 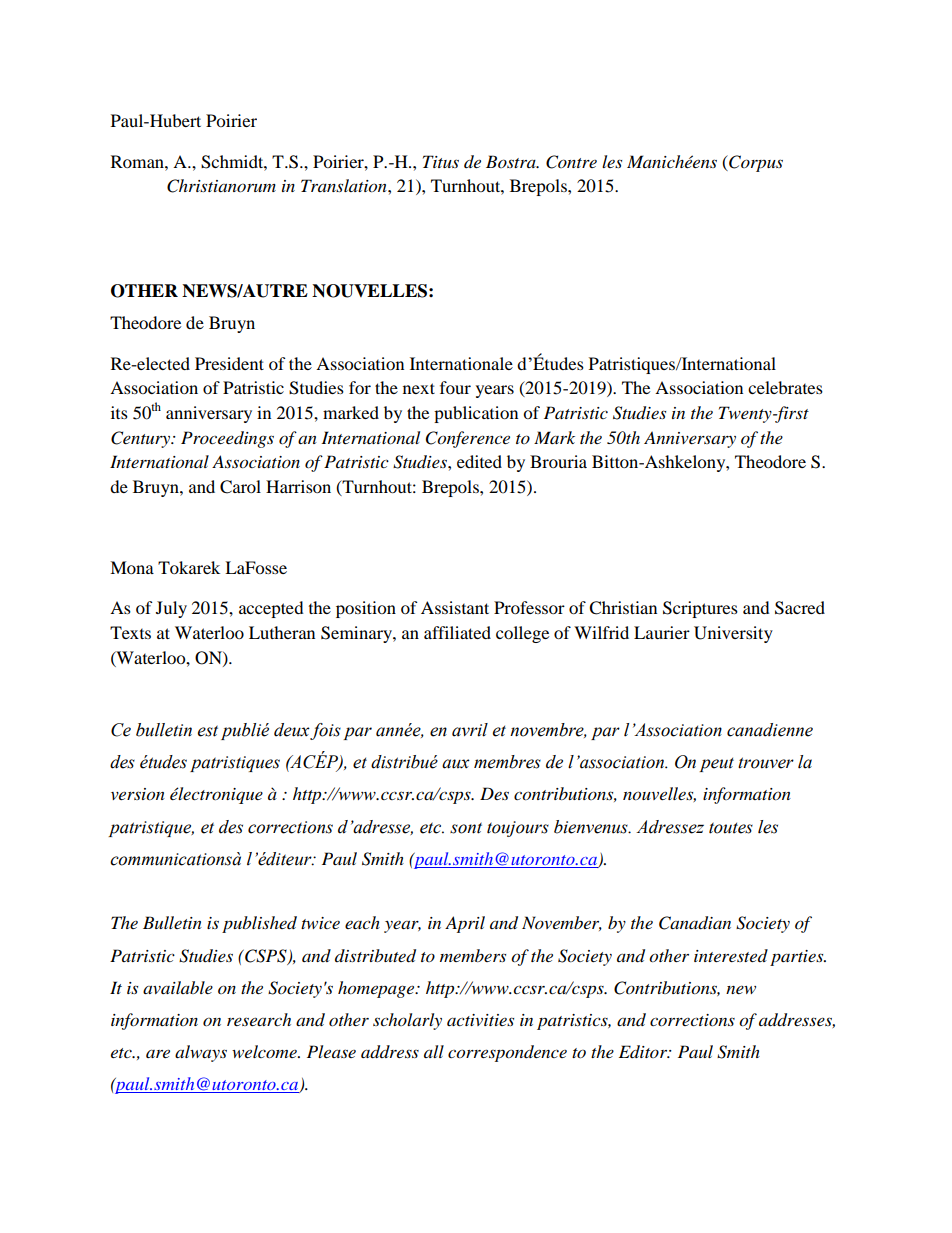 I want to click on Titus, so click(x=441, y=161).
